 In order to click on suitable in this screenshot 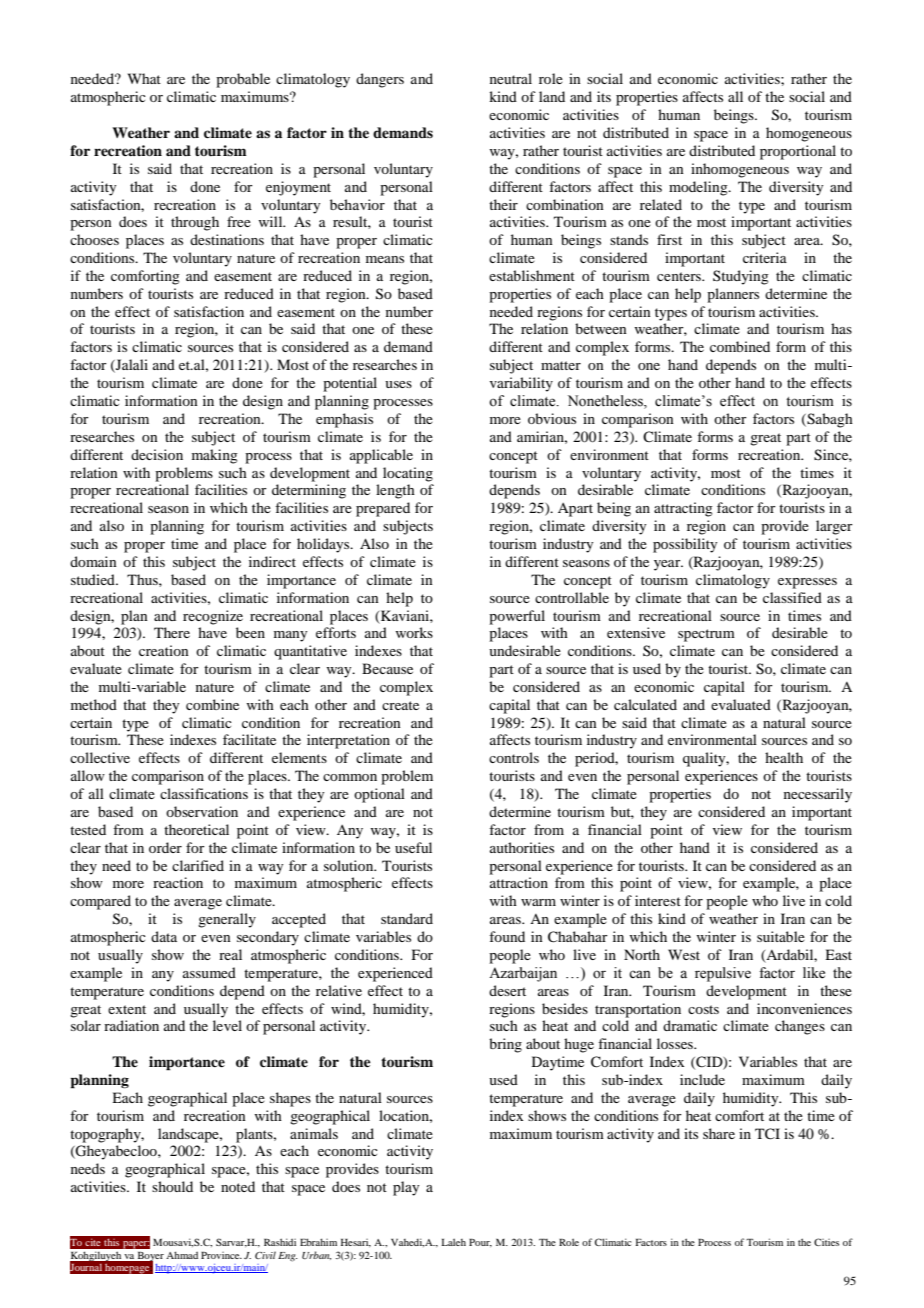, I will do `click(781, 936)`.
